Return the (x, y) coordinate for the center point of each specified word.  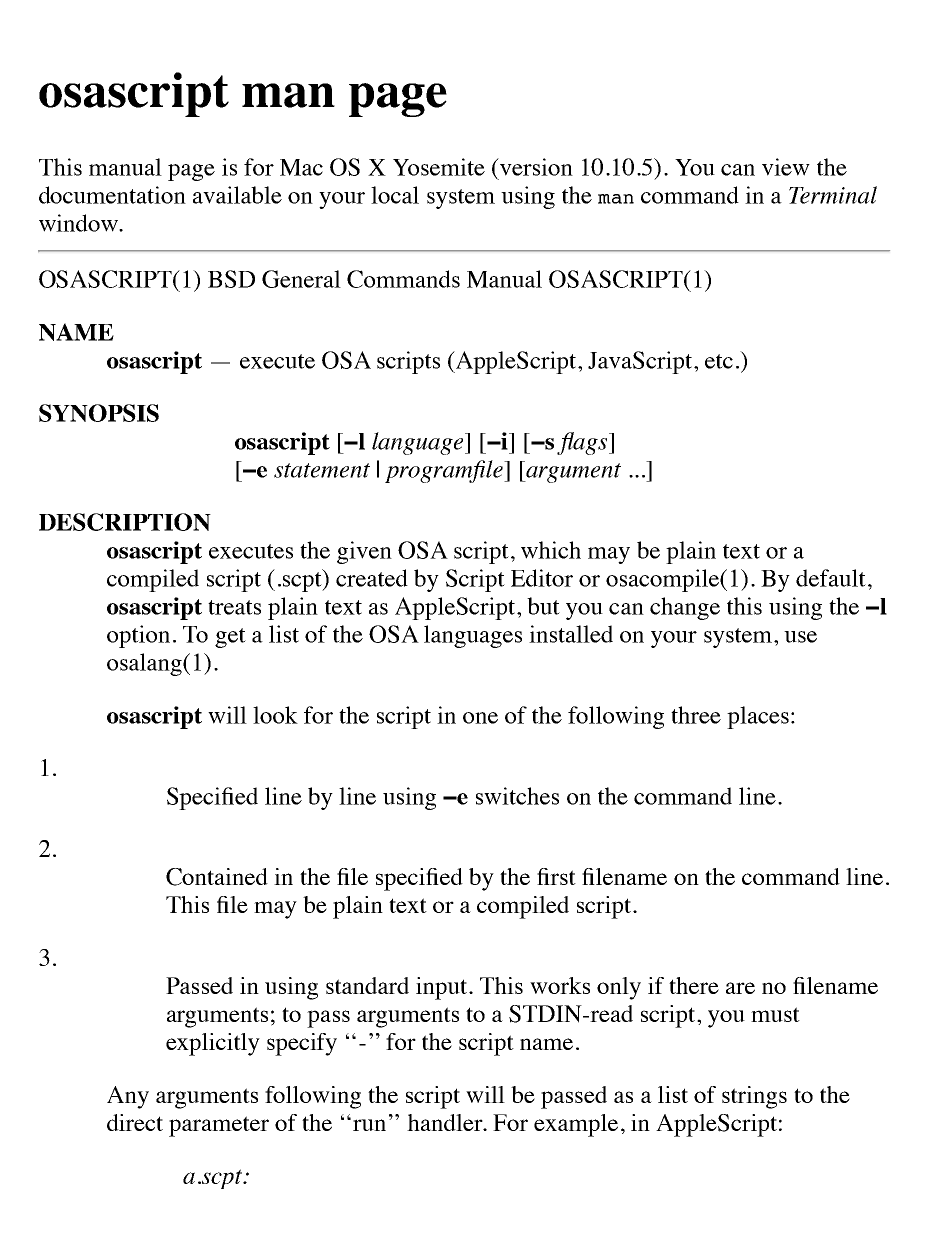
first (556, 876)
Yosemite (439, 167)
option (138, 636)
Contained (217, 877)
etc (719, 361)
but (543, 606)
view (786, 167)
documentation (112, 195)
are (740, 988)
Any (128, 1097)
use (800, 637)
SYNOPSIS (99, 413)
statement (322, 470)
